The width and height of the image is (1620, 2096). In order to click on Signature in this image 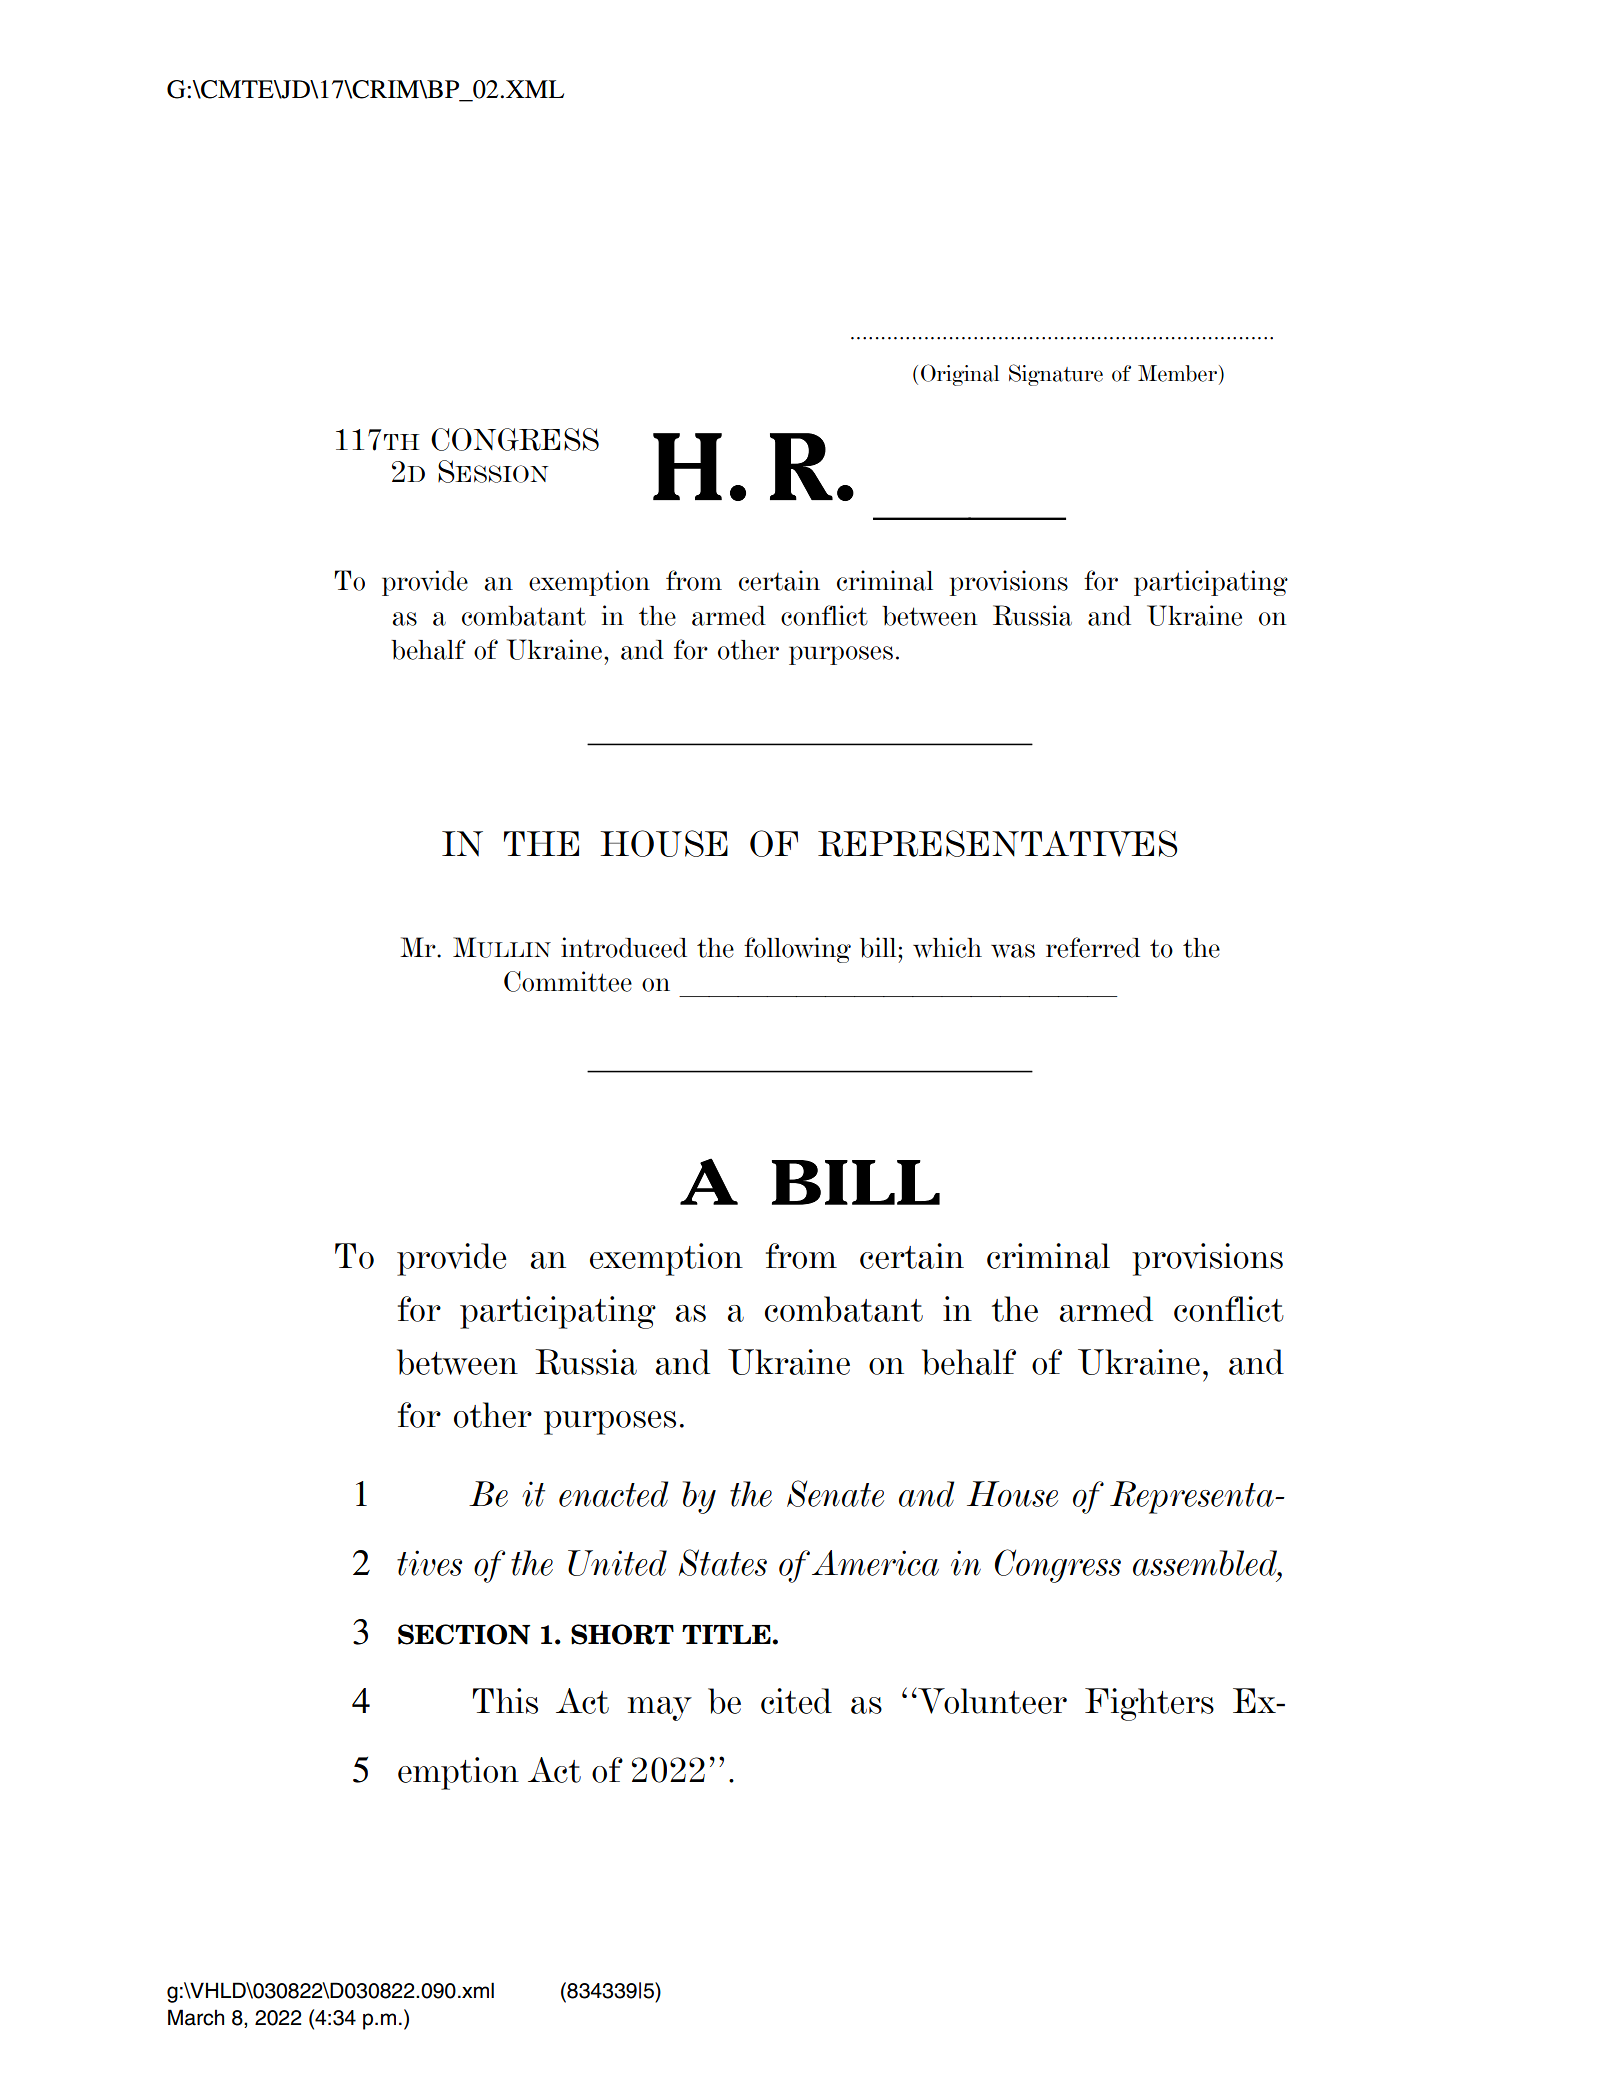, I will do `click(1056, 375)`.
